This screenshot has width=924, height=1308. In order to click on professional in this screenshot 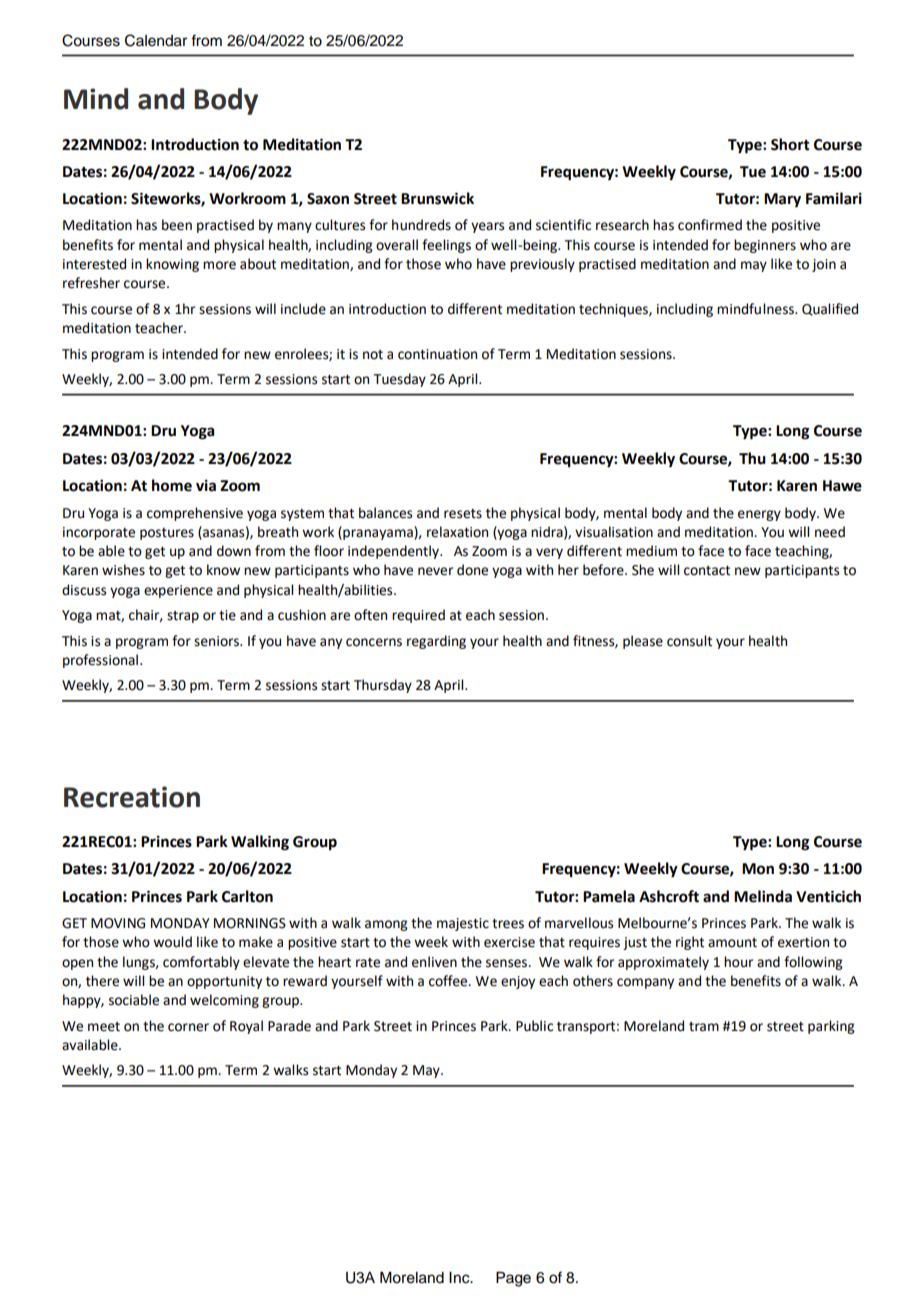, I will do `click(102, 661)`.
